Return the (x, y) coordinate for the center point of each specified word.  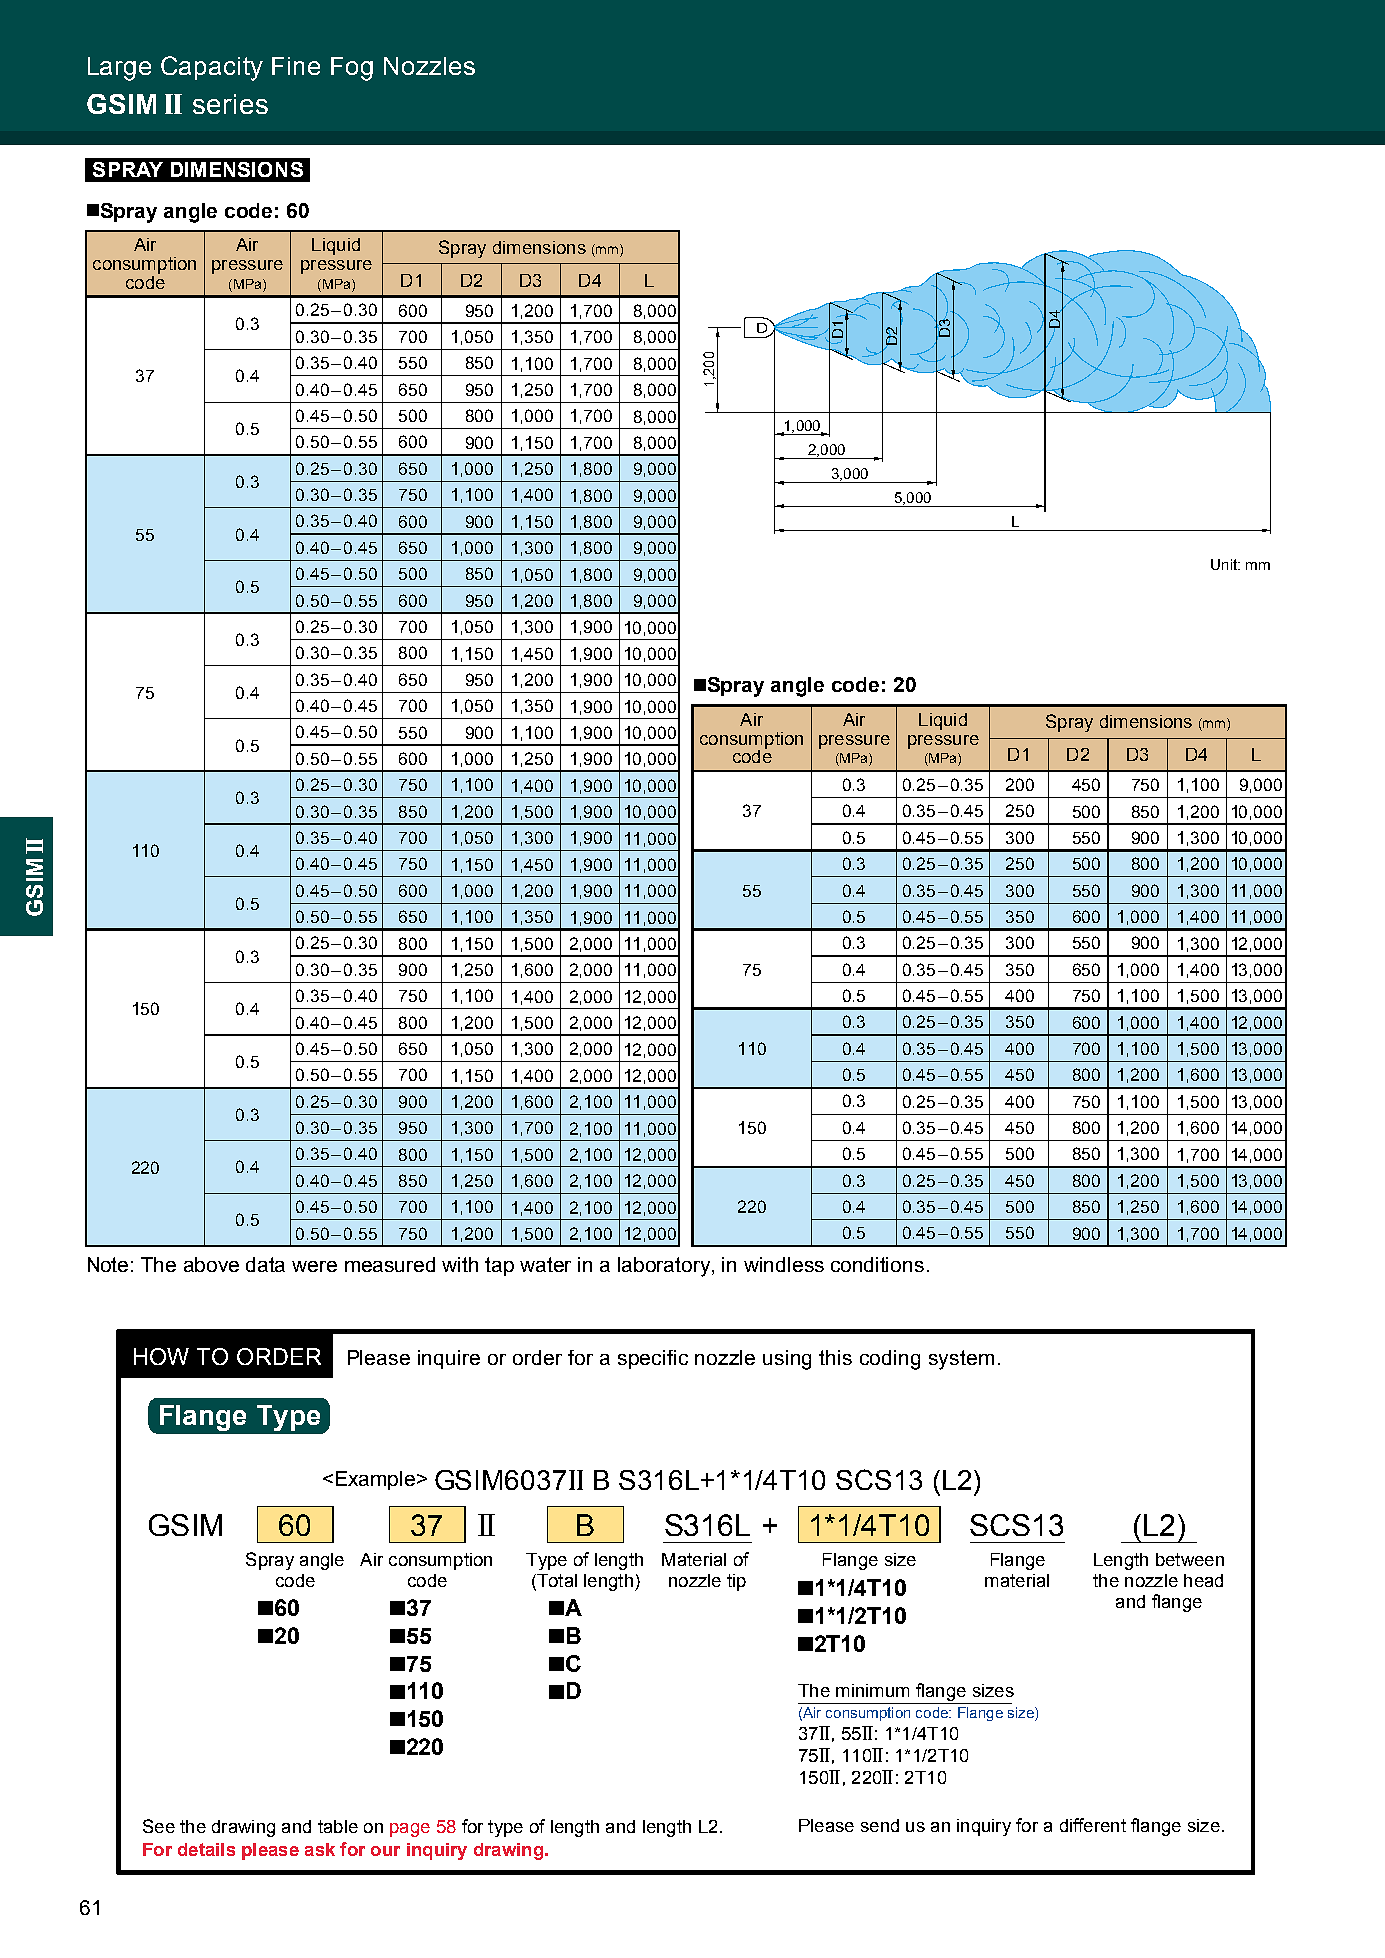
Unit (1225, 564)
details (206, 1849)
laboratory (665, 1267)
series (230, 104)
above (211, 1264)
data (265, 1264)
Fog (352, 69)
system (961, 1360)
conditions (877, 1264)
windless (784, 1264)
